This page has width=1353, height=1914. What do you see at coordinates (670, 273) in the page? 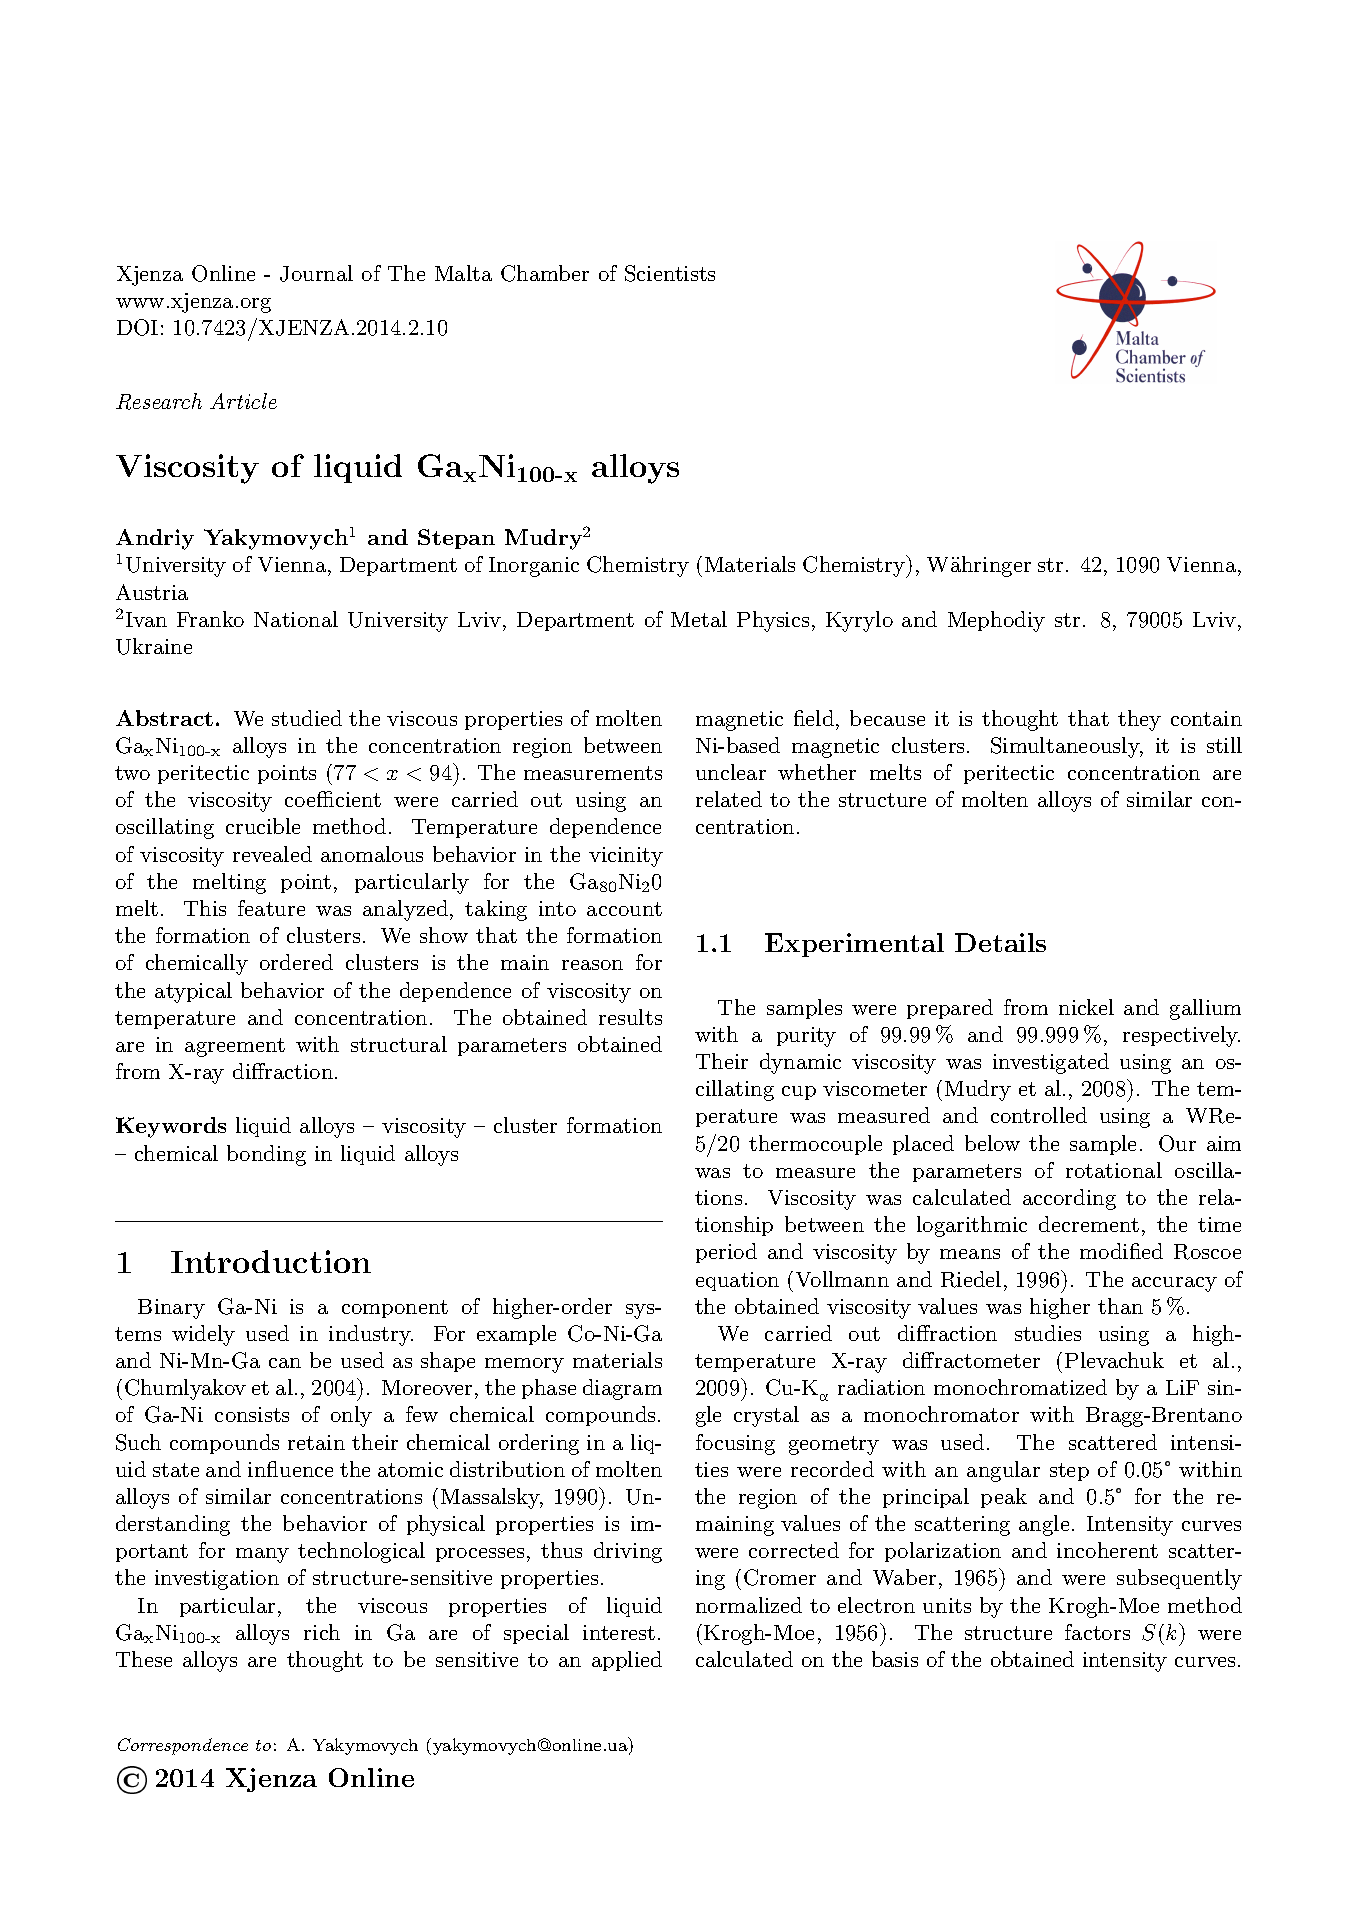
I see `Scientists` at bounding box center [670, 273].
